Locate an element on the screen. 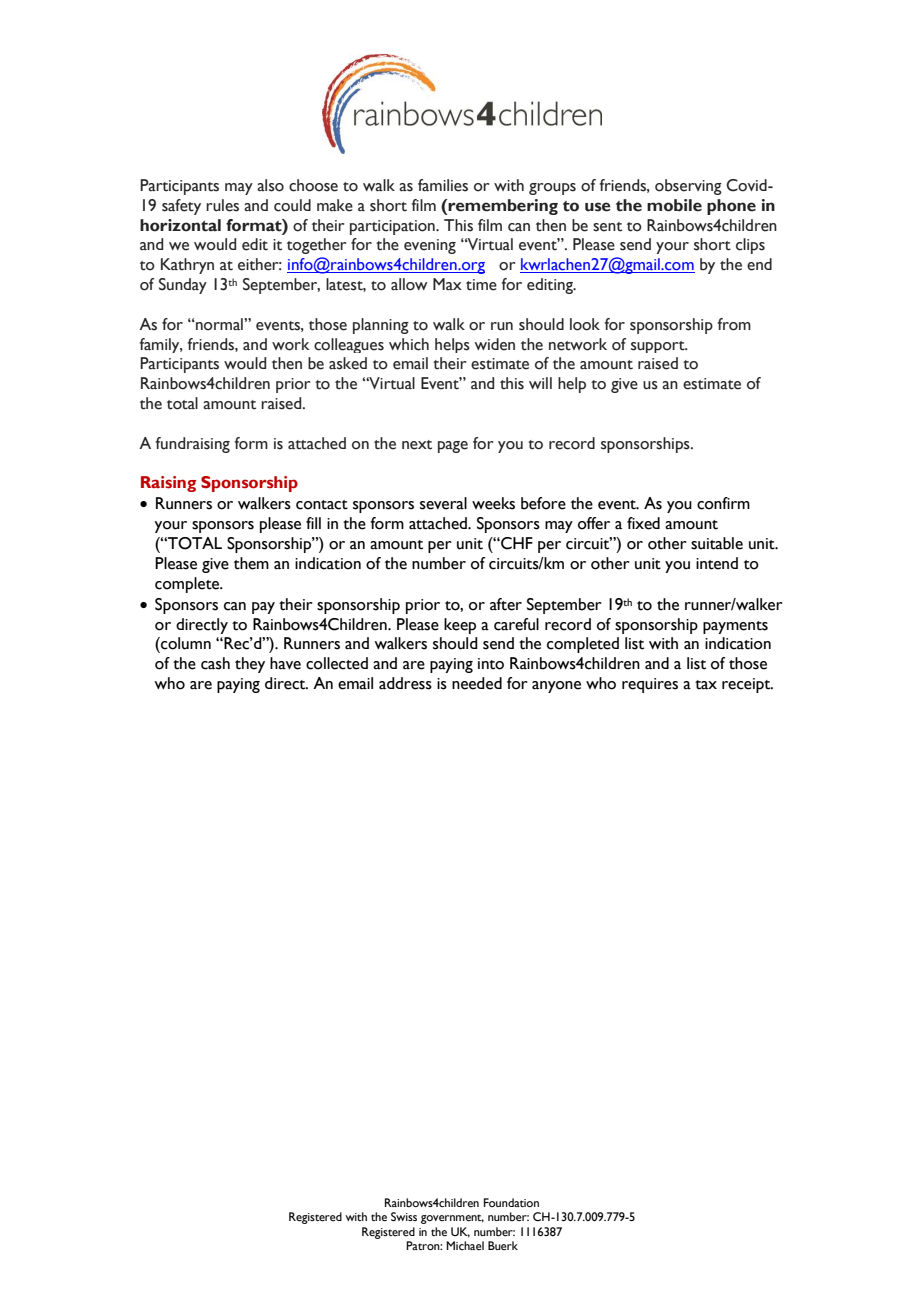 This screenshot has width=924, height=1308. Michael is located at coordinates (465, 1245).
